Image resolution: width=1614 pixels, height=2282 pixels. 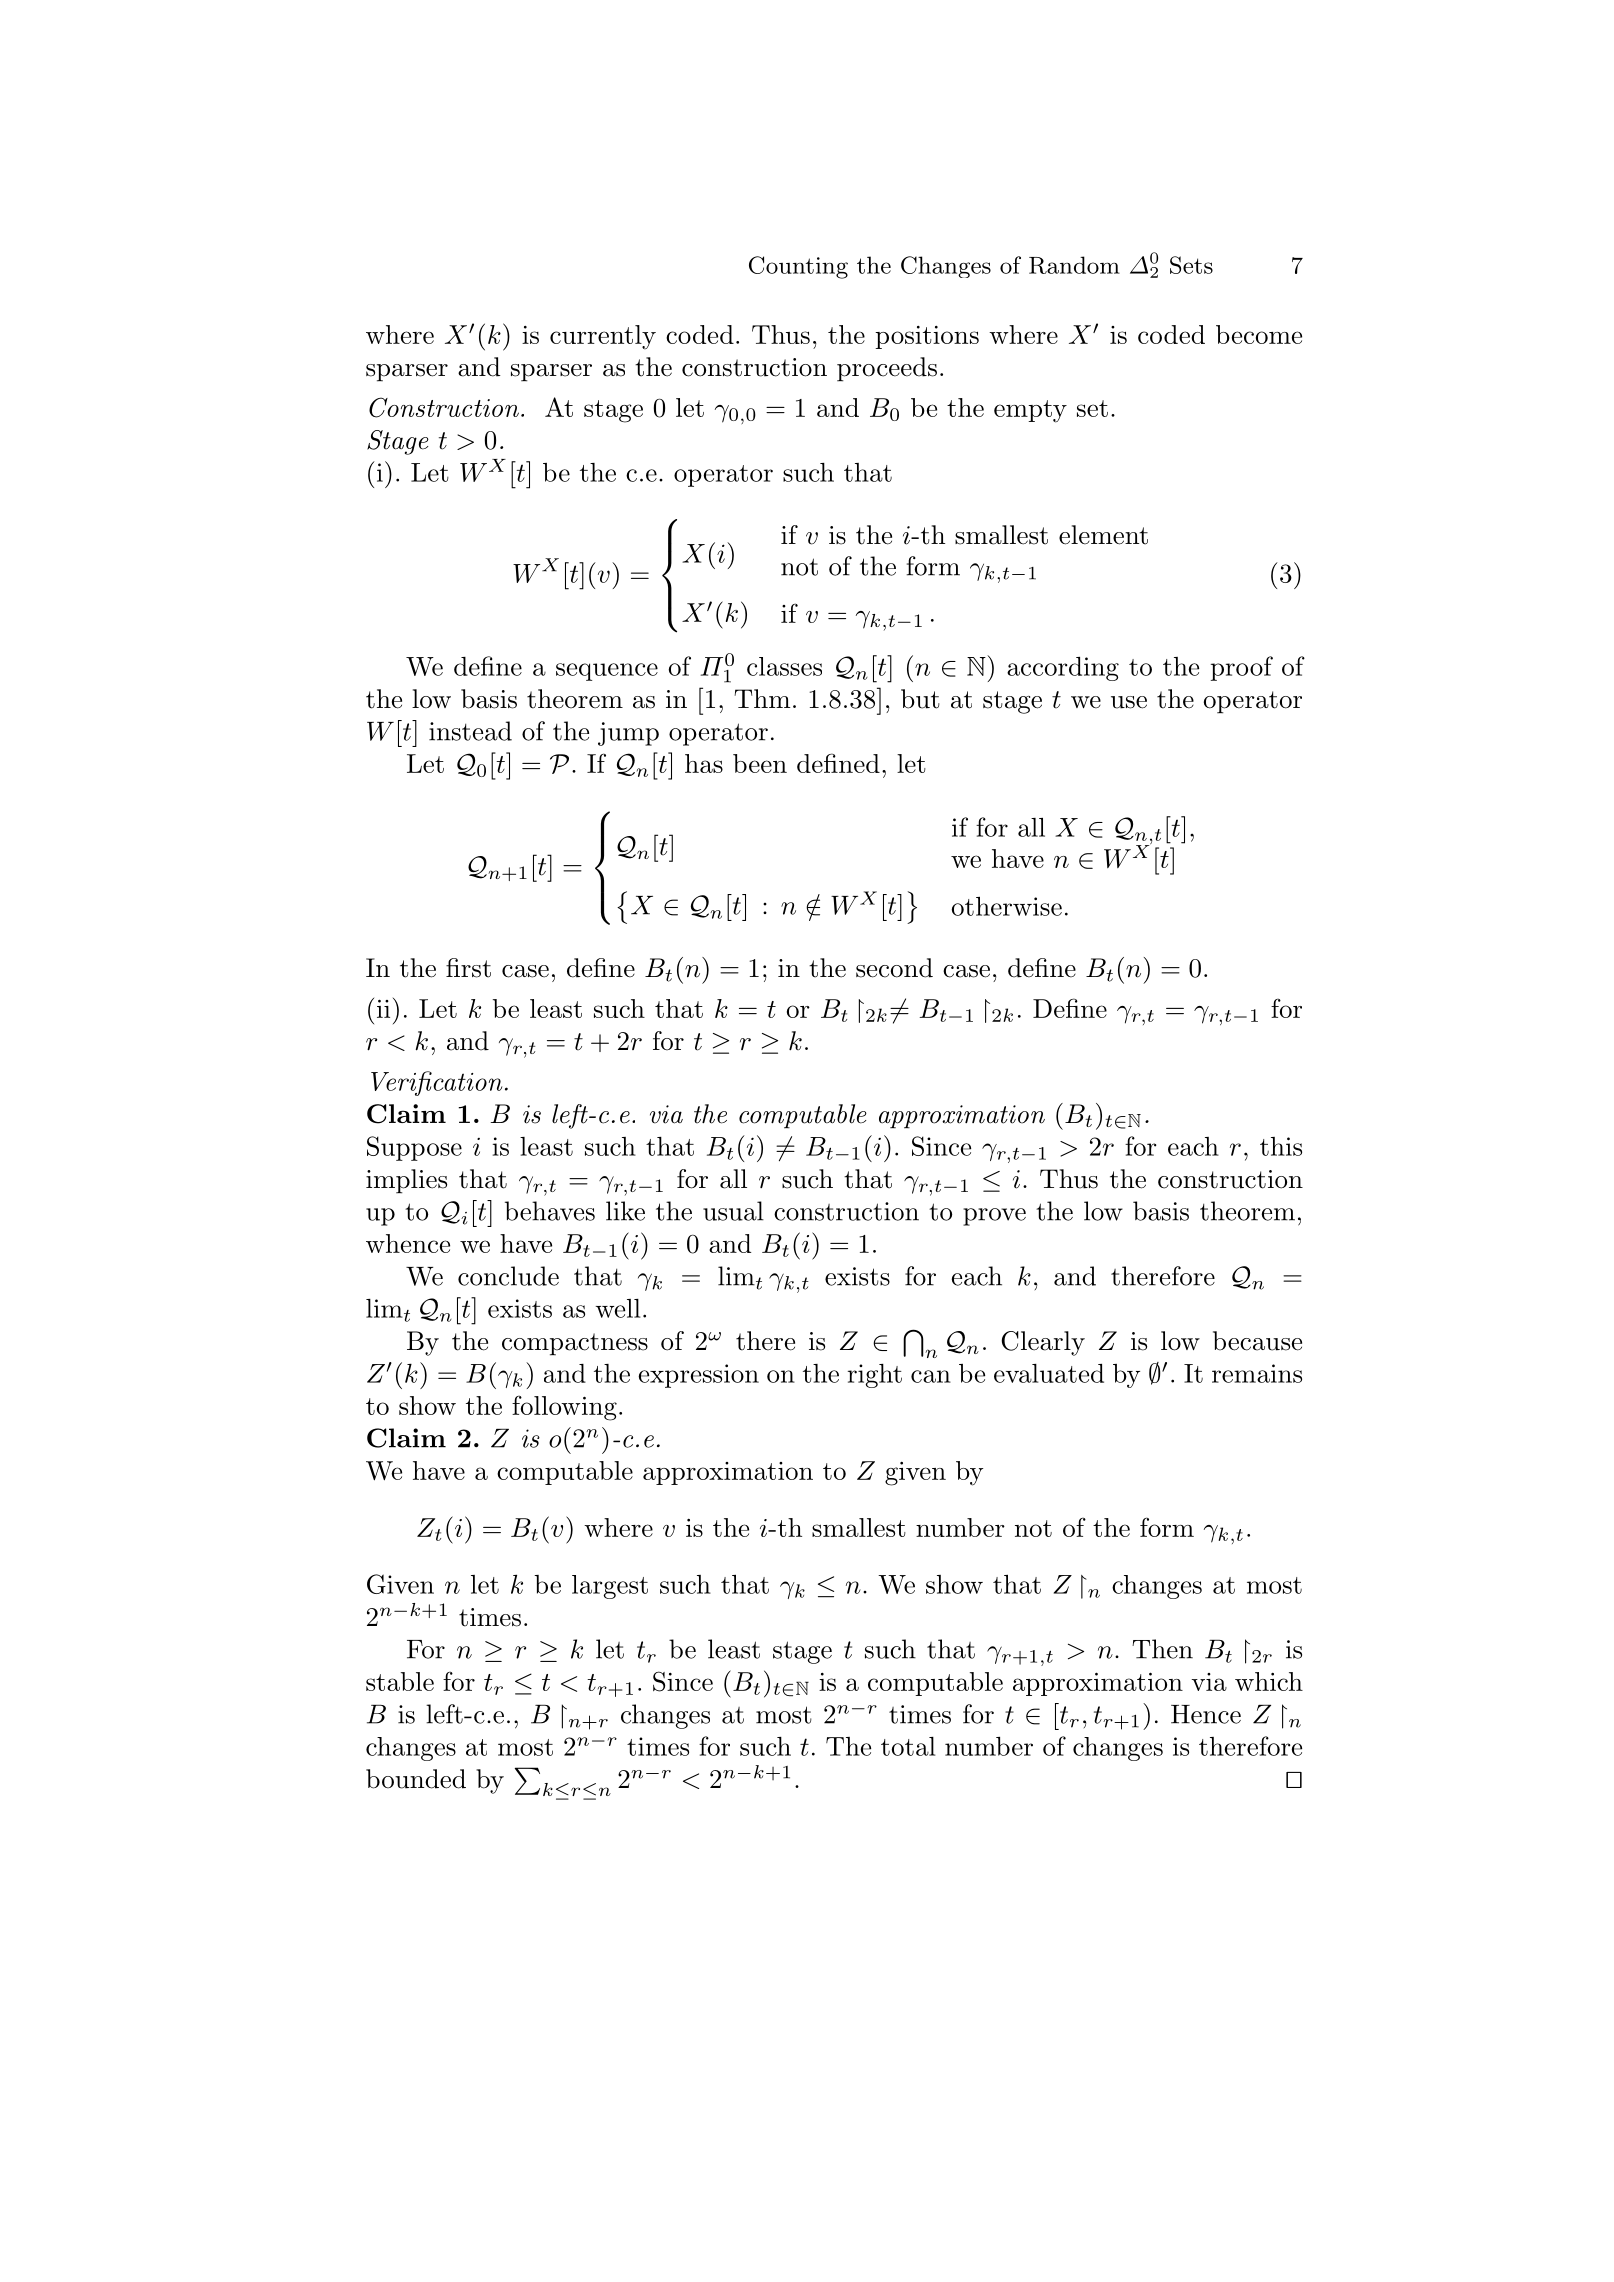 What do you see at coordinates (1242, 668) in the document?
I see `proof` at bounding box center [1242, 668].
